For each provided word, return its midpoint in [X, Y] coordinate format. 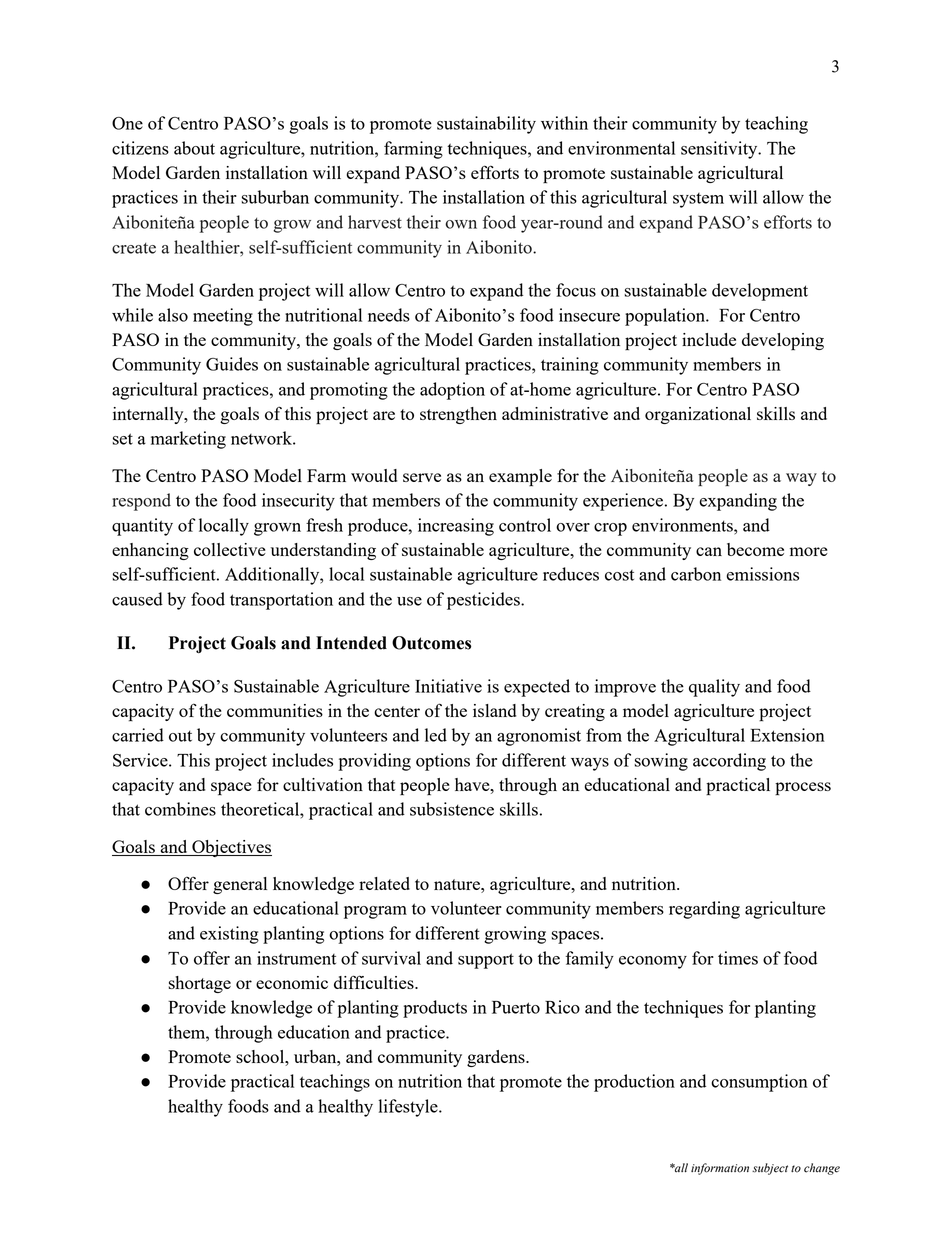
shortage [200, 984]
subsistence [452, 809]
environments [683, 525]
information [720, 1169]
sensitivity [720, 150]
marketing [188, 440]
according [729, 762]
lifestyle [409, 1108]
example [520, 478]
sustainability [486, 125]
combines [180, 809]
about [194, 148]
